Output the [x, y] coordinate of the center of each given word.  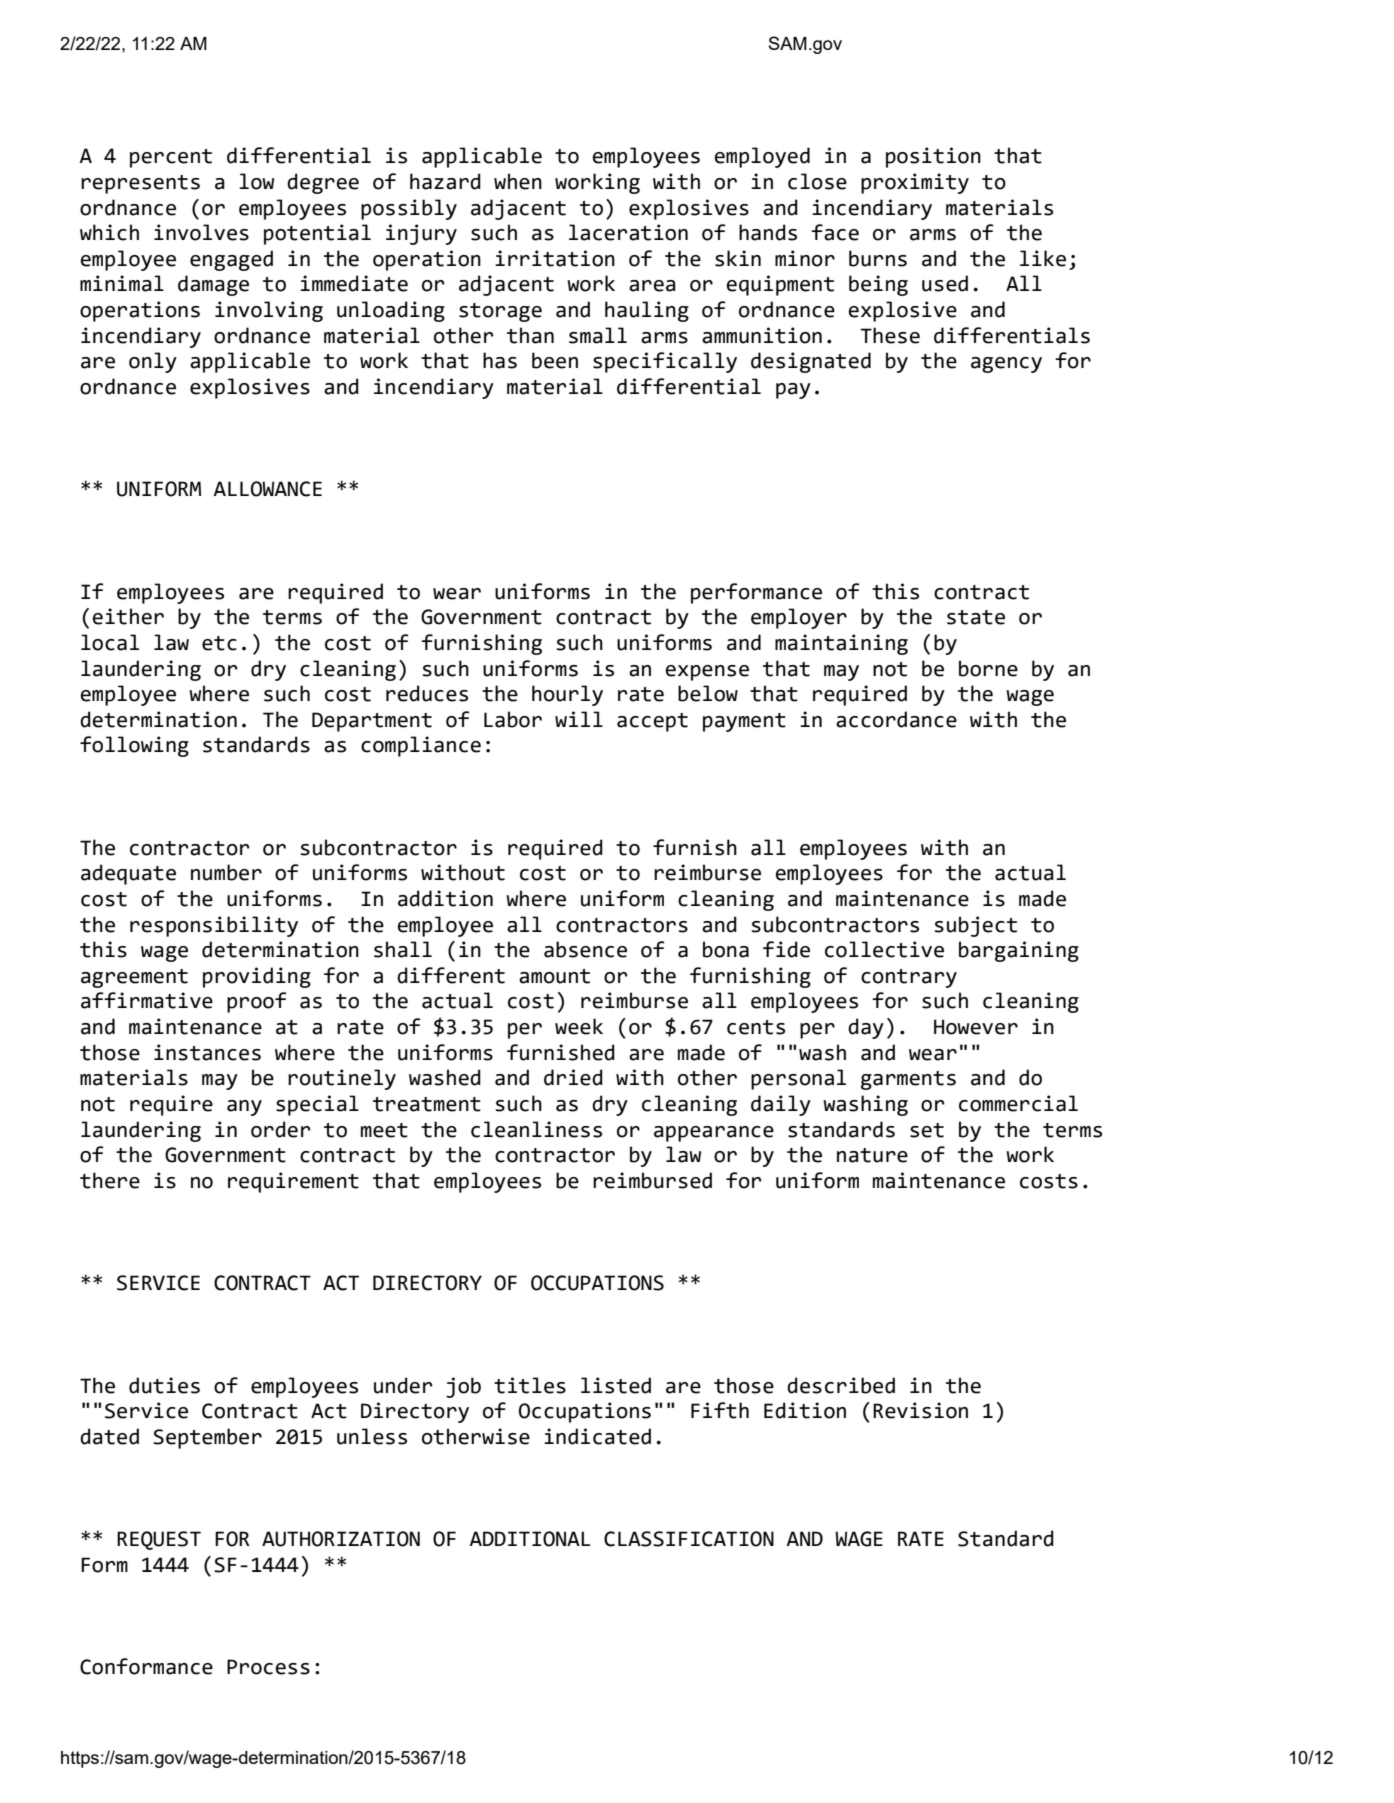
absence [585, 949]
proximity [915, 183]
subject [976, 926]
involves [201, 232]
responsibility [214, 926]
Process [268, 1667]
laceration [628, 232]
